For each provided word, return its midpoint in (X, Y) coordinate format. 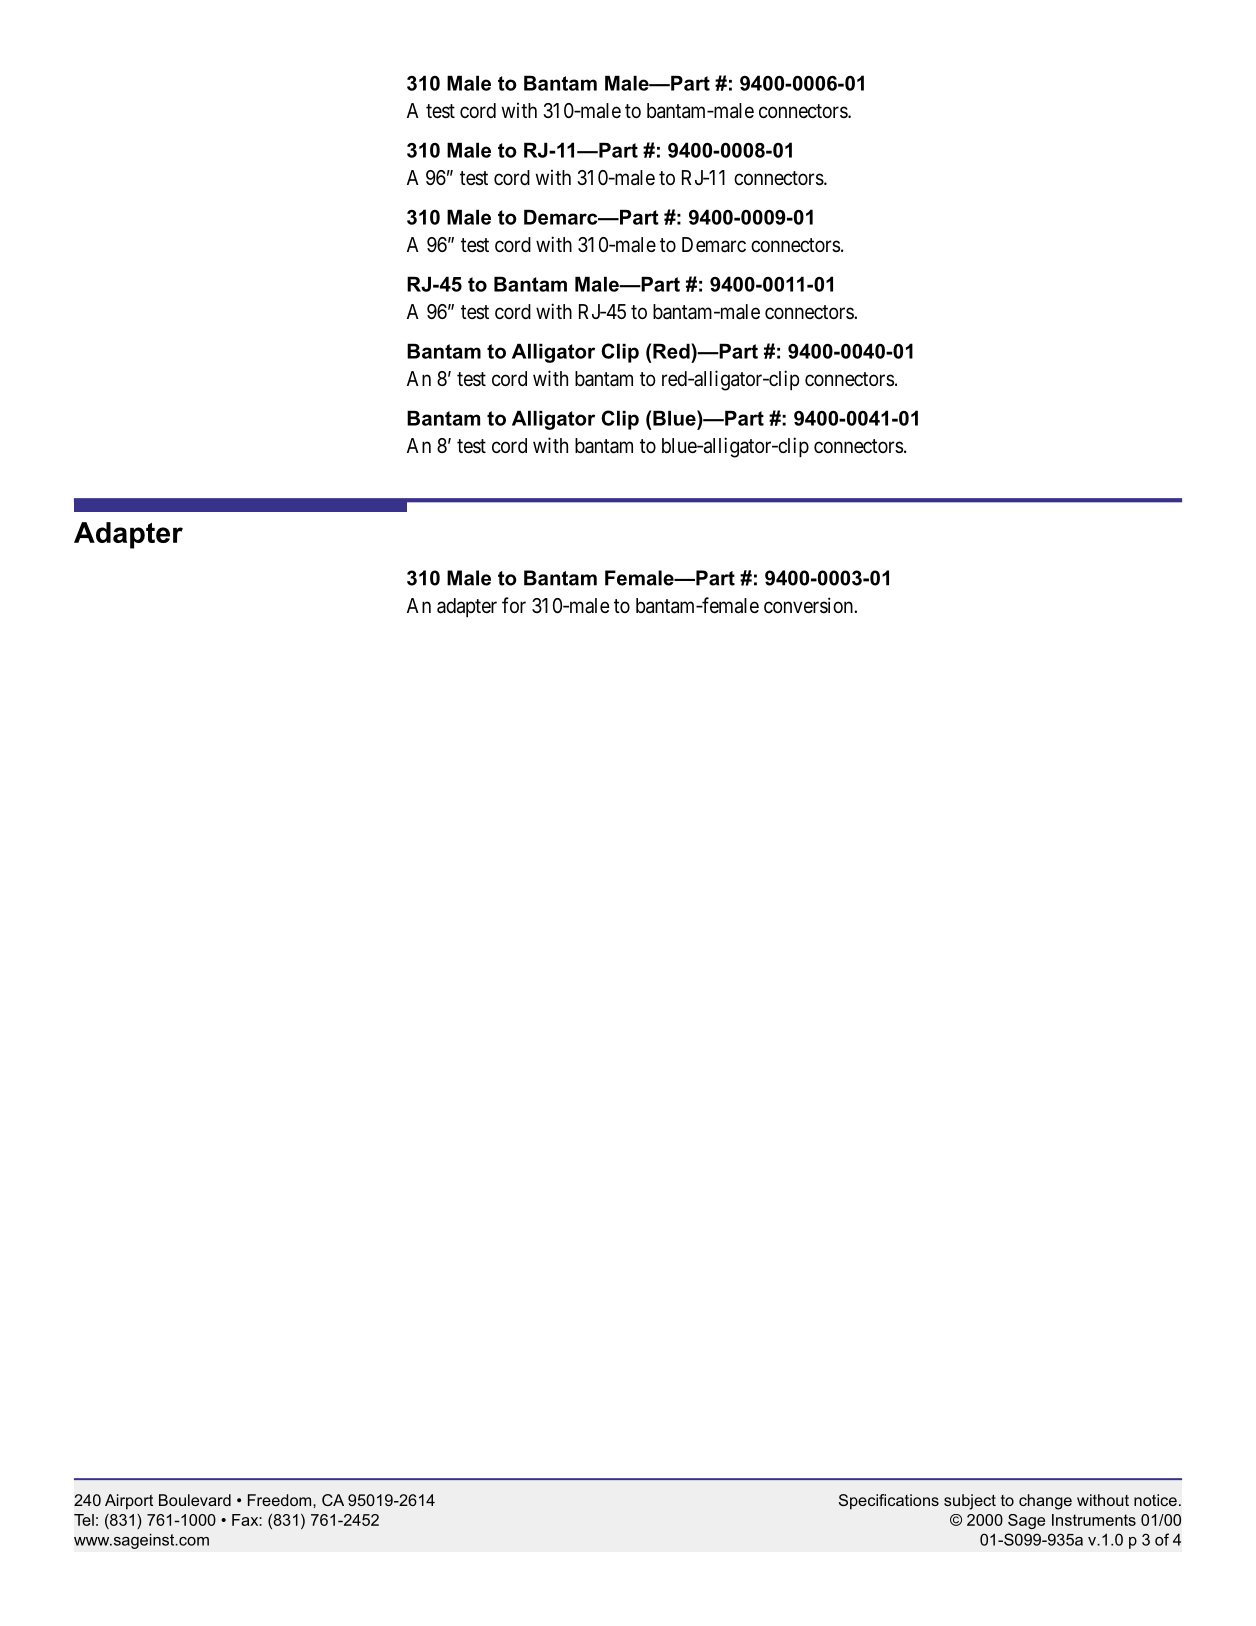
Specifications (889, 1502)
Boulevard (195, 1500)
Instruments (1094, 1520)
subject (970, 1502)
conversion (809, 605)
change (1045, 1502)
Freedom (281, 1500)
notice (1155, 1500)
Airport (129, 1502)
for (514, 605)
